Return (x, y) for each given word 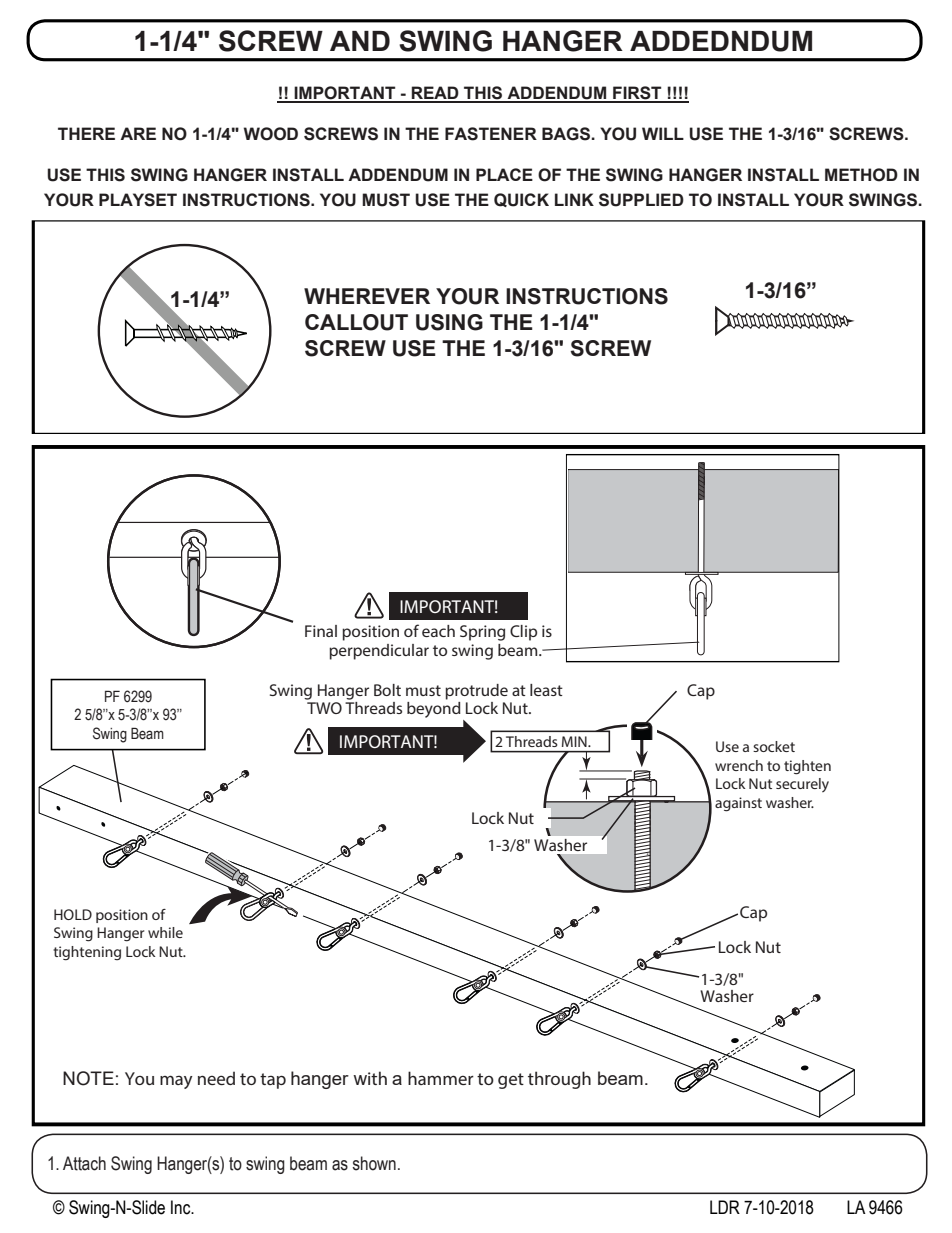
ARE (138, 133)
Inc (182, 1207)
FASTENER (491, 134)
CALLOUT (356, 322)
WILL (663, 133)
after (701, 619)
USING (449, 322)
